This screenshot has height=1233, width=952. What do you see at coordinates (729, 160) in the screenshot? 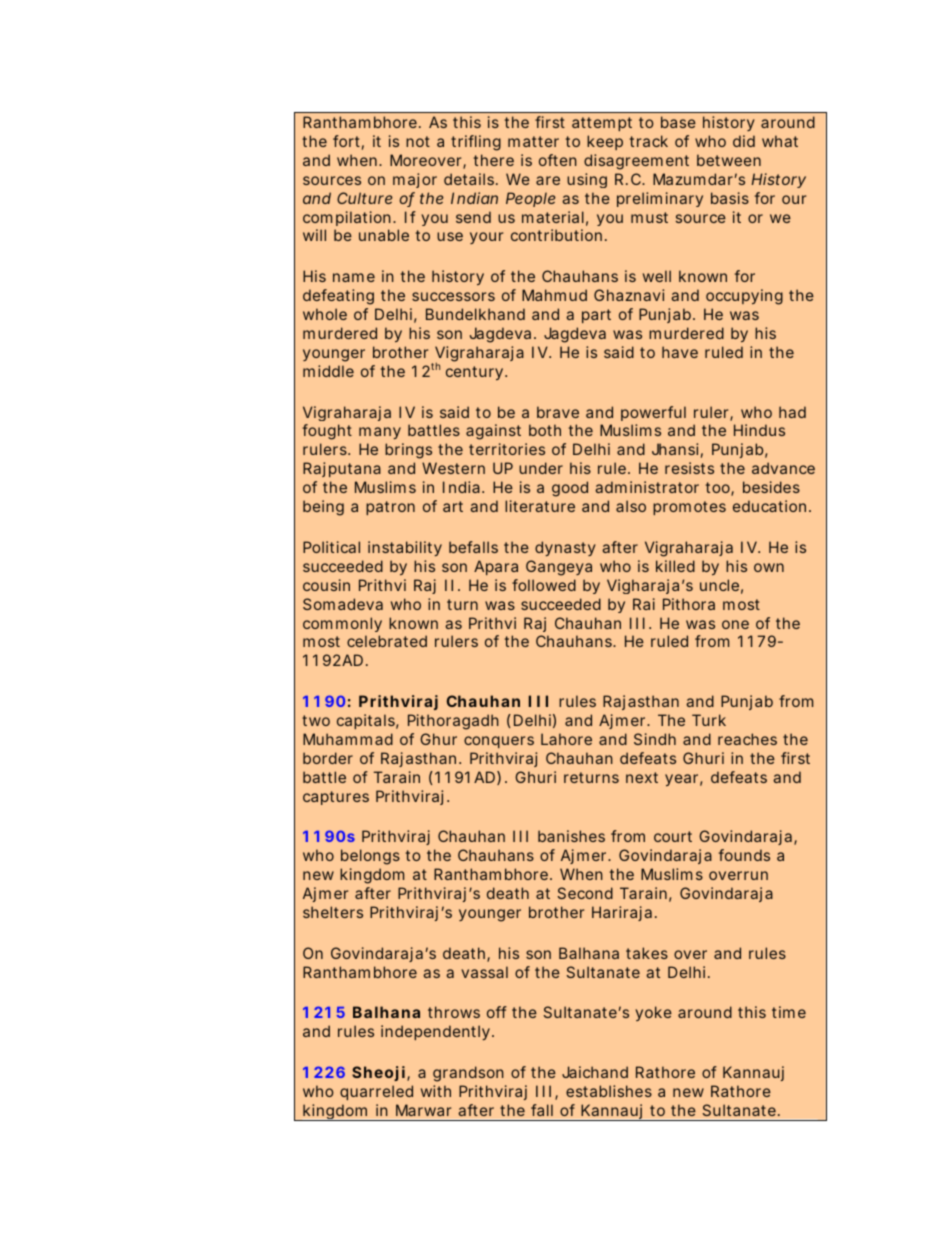
I see `between` at bounding box center [729, 160].
